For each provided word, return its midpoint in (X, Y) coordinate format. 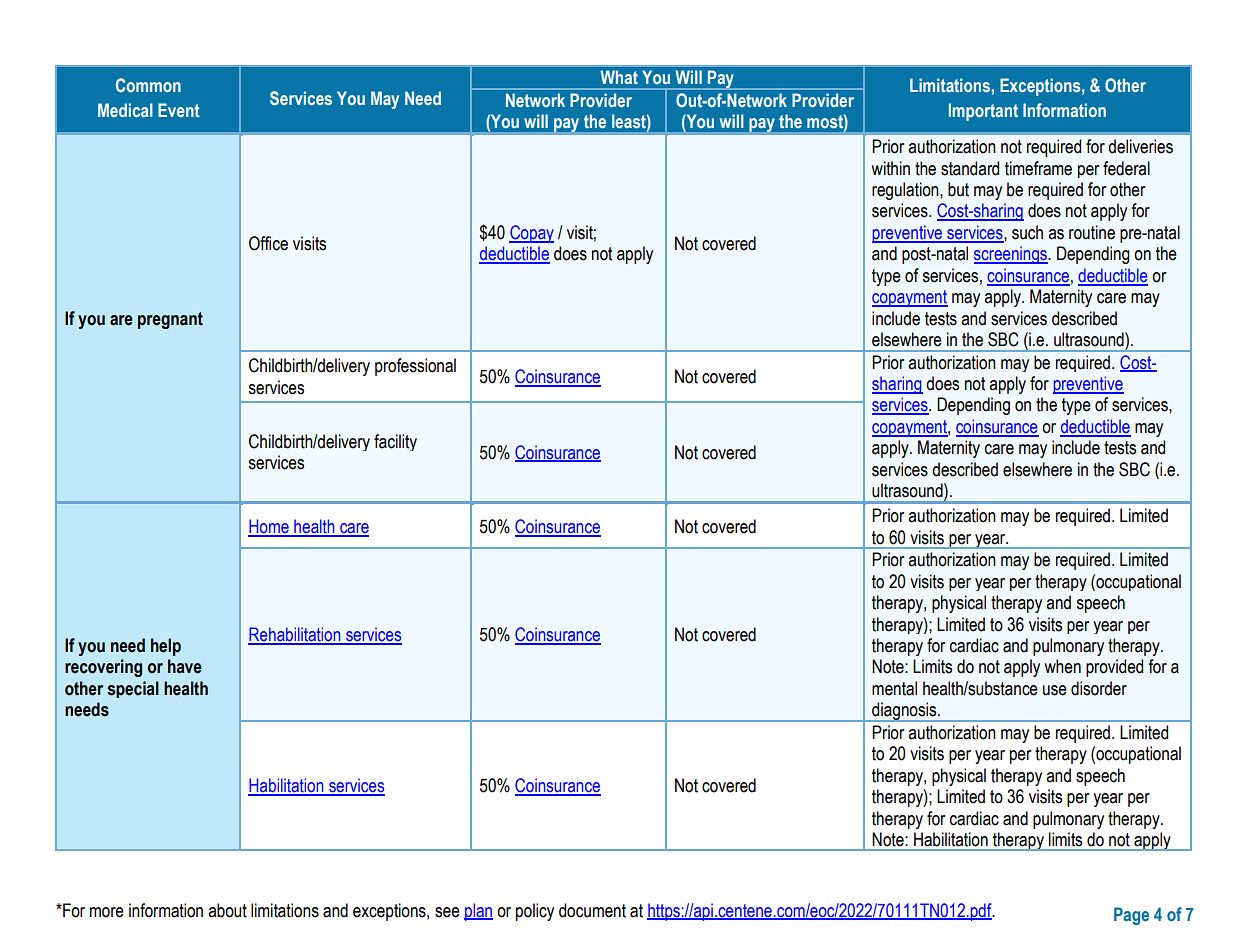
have (185, 666)
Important (983, 112)
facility (395, 442)
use (1055, 690)
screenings (1011, 255)
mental (894, 688)
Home (269, 527)
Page (1131, 916)
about (227, 910)
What (619, 77)
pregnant (170, 320)
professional (415, 367)
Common (148, 85)
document (592, 910)
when (1062, 666)
